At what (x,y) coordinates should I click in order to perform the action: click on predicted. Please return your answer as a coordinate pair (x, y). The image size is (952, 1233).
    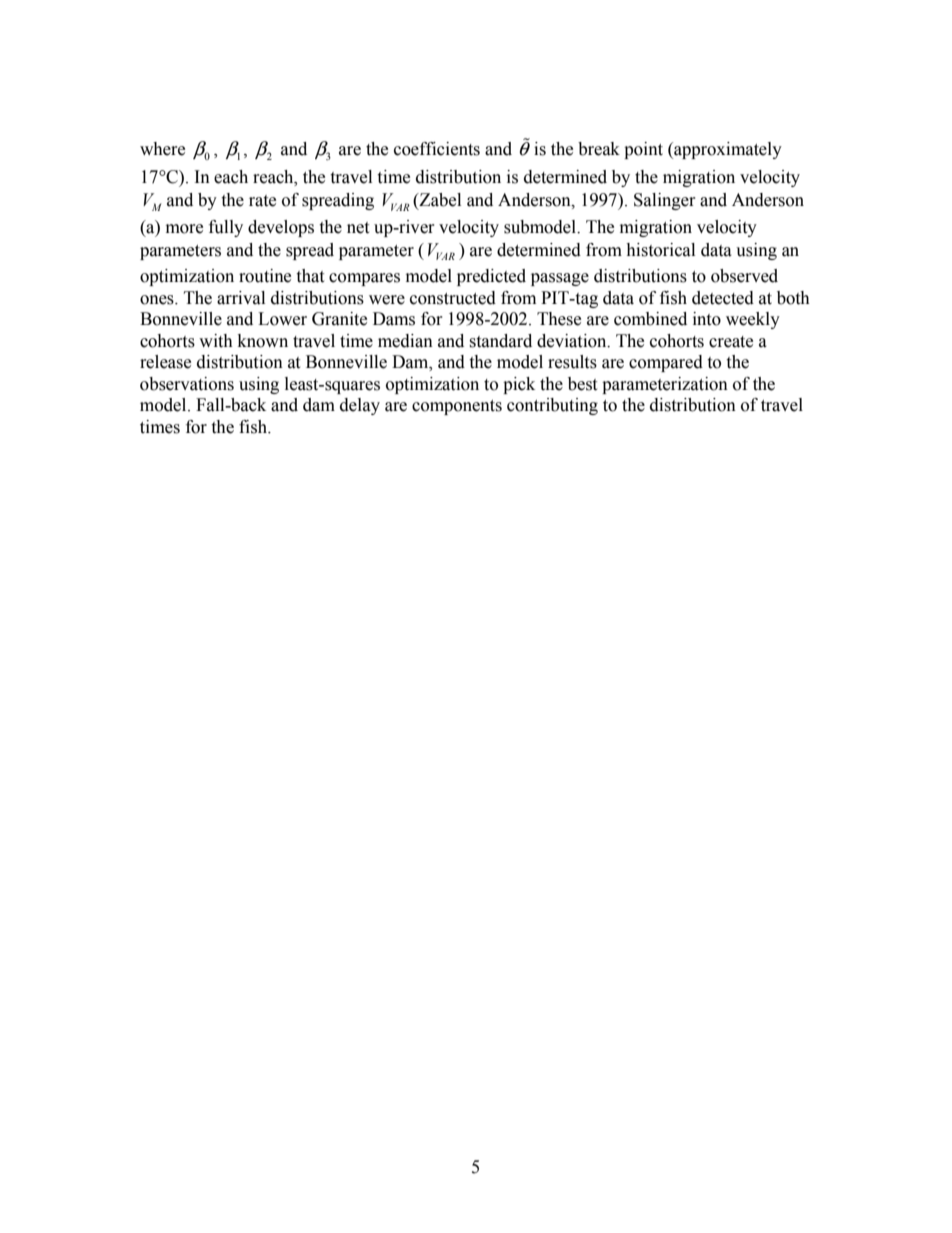
    Looking at the image, I should click on (491, 277).
